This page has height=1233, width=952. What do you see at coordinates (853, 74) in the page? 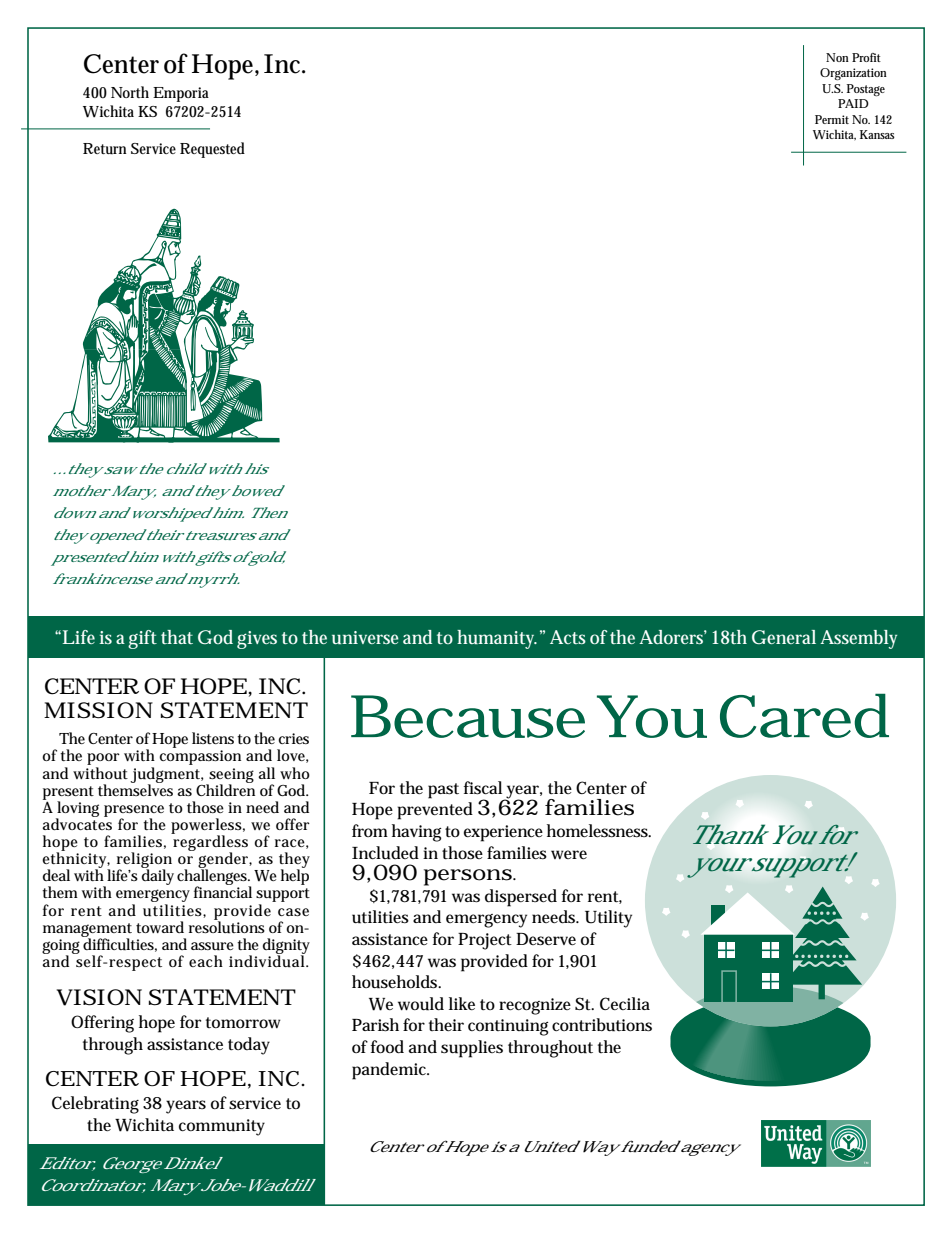
I see `Organization` at bounding box center [853, 74].
